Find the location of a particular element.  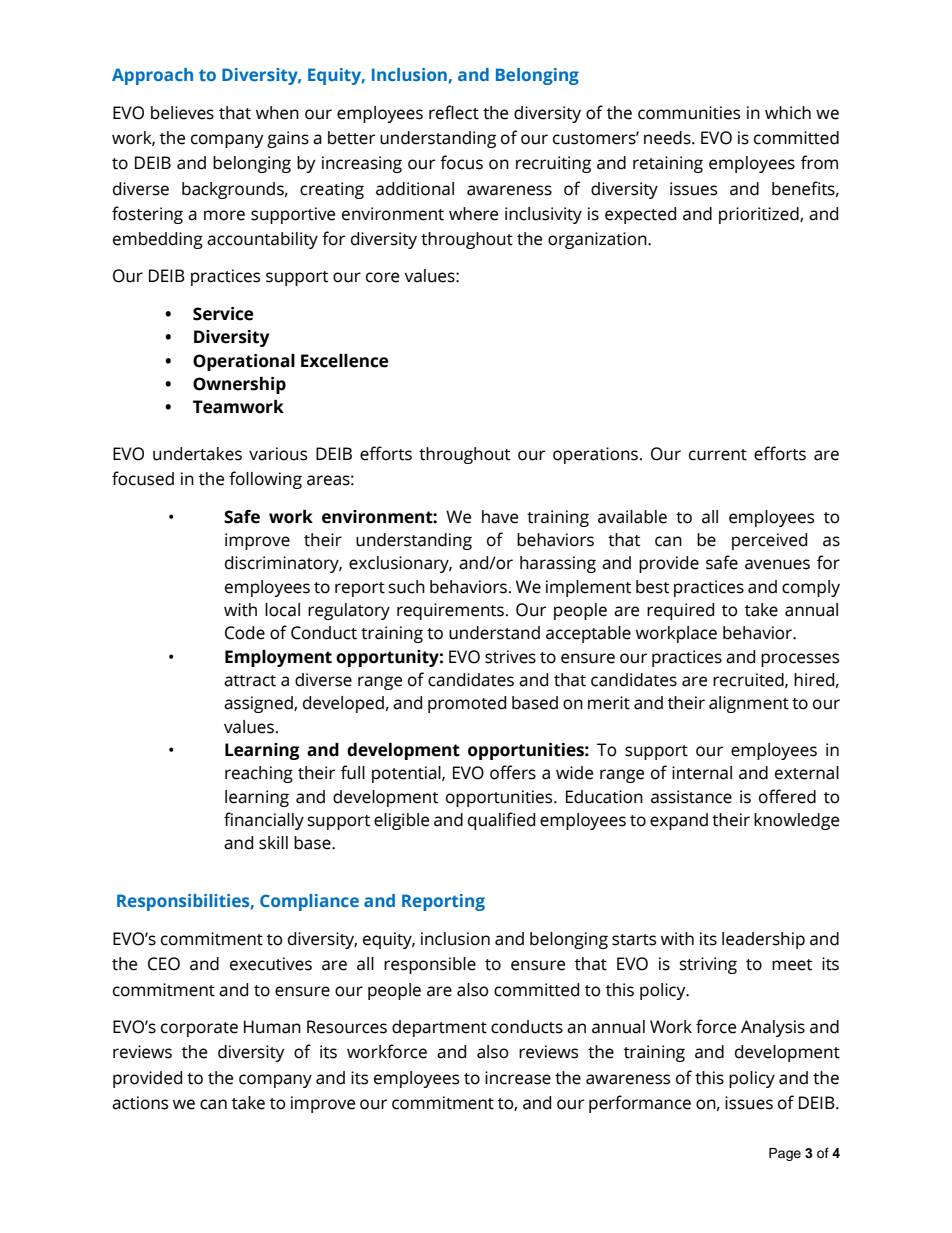

Page is located at coordinates (785, 1154).
